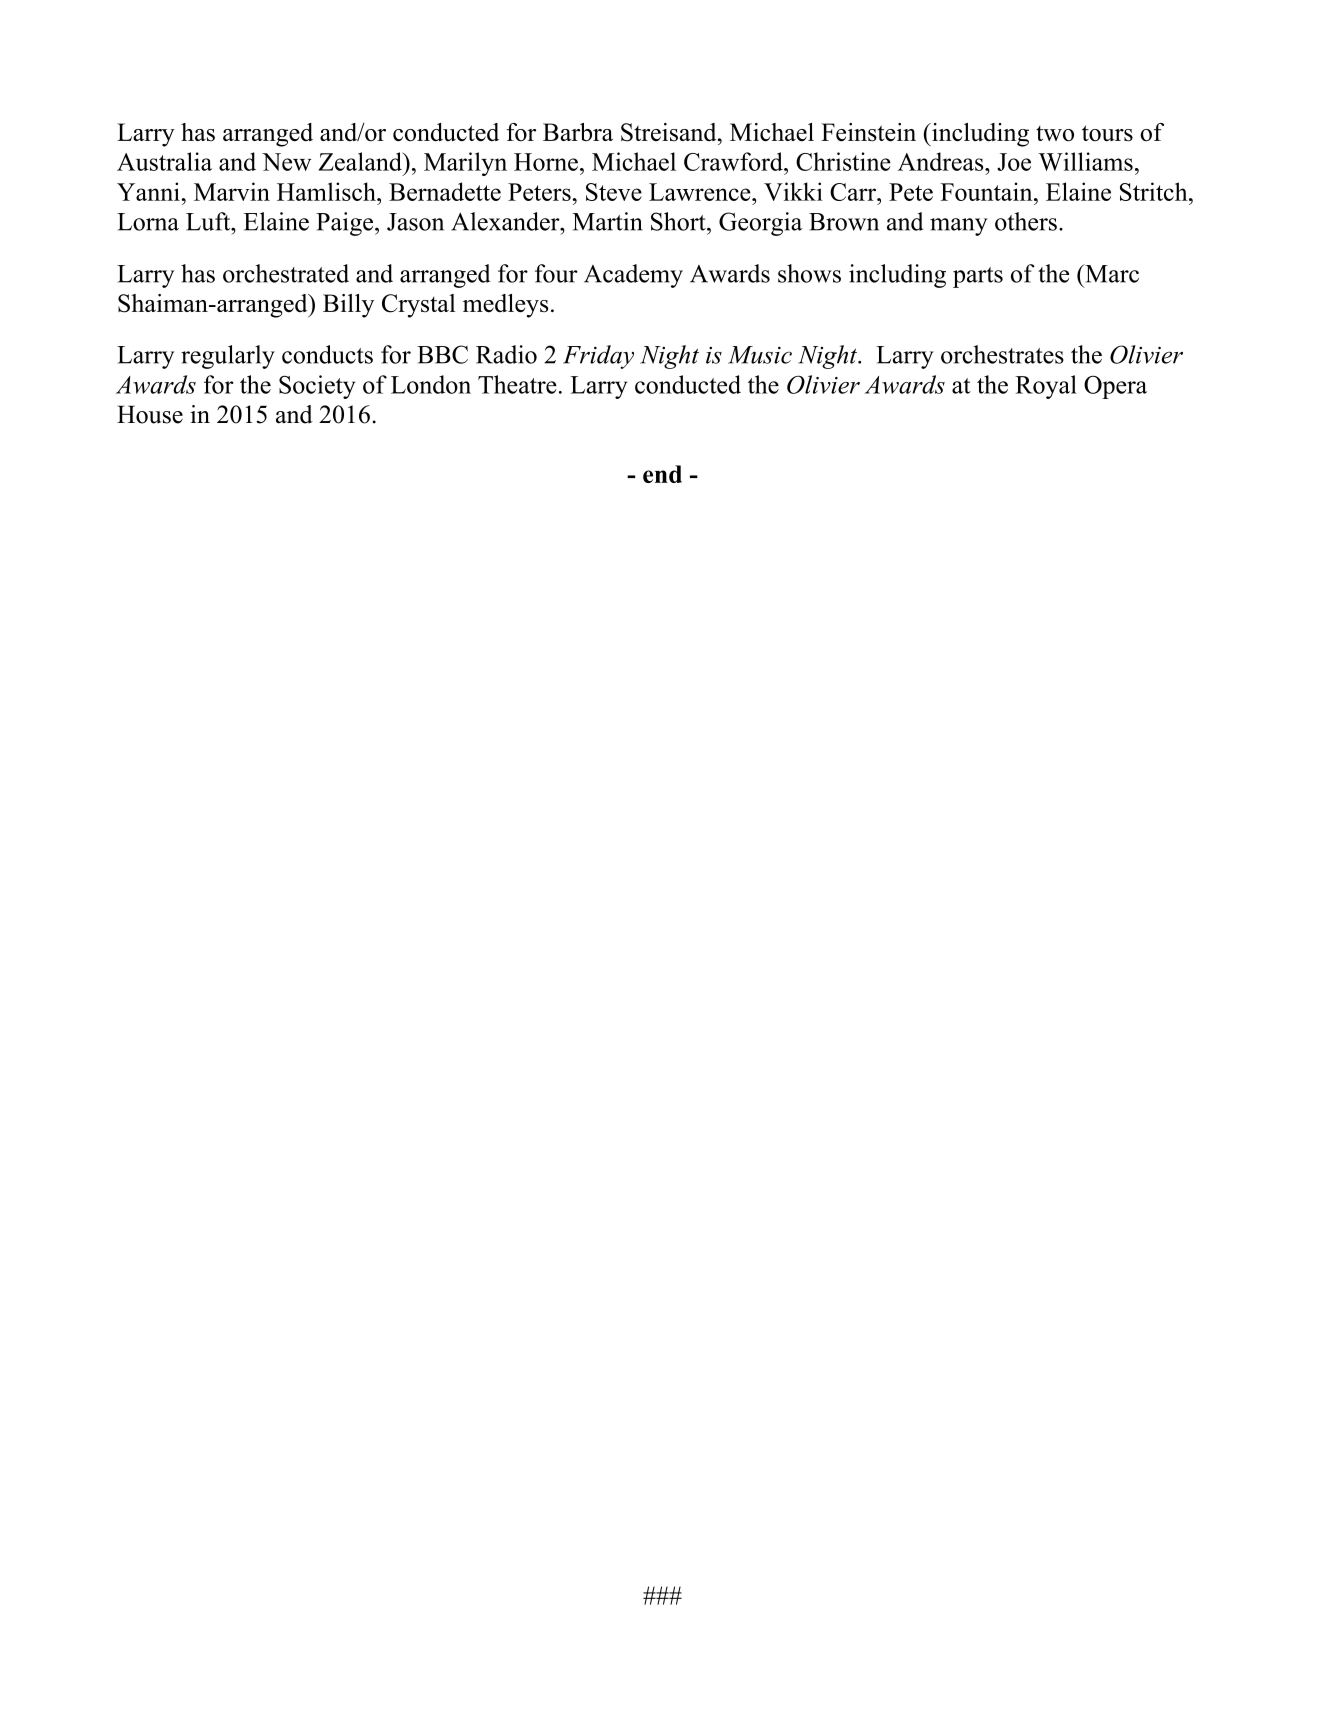  What do you see at coordinates (348, 306) in the screenshot?
I see `Billy` at bounding box center [348, 306].
